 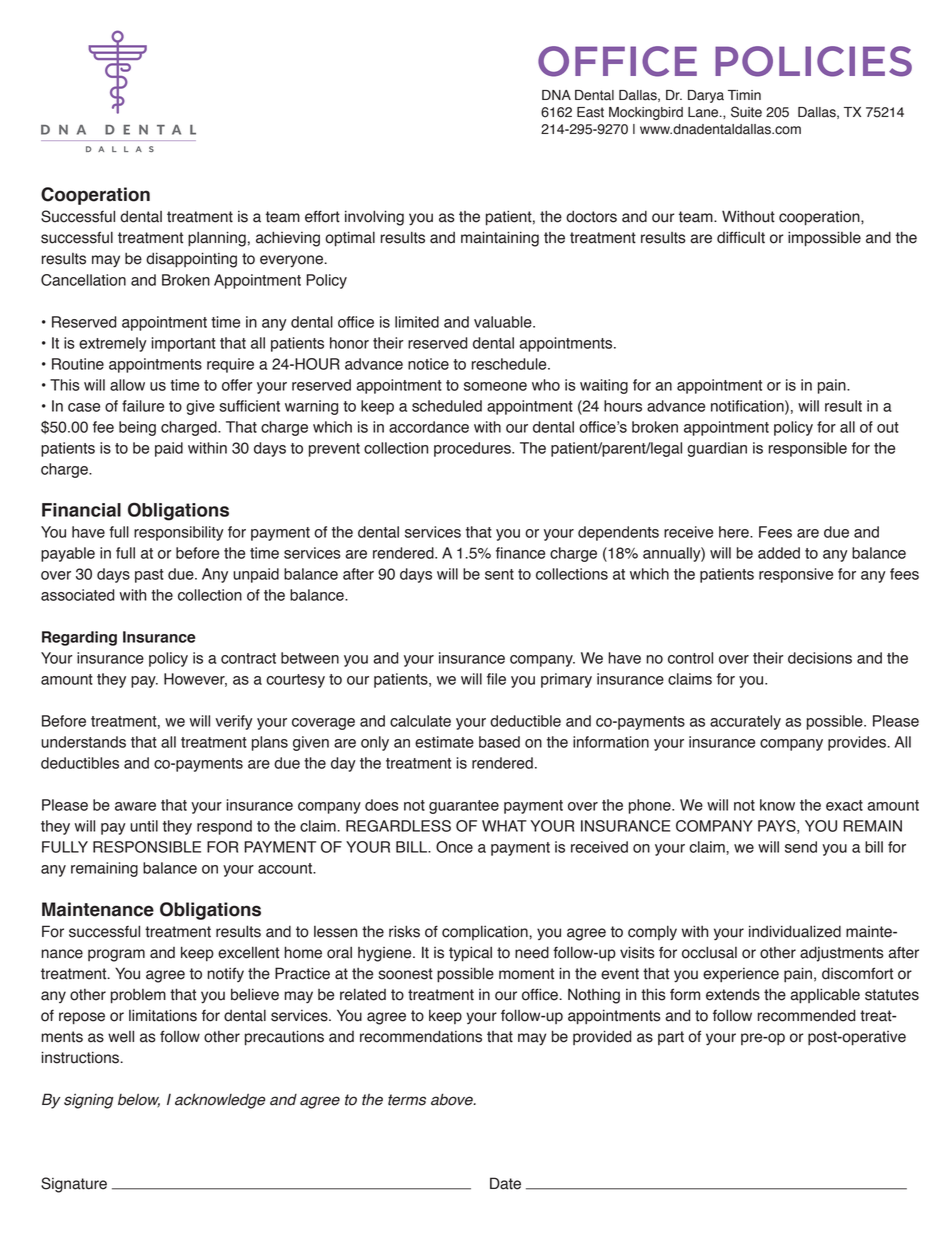 I want to click on Suite, so click(x=746, y=112).
